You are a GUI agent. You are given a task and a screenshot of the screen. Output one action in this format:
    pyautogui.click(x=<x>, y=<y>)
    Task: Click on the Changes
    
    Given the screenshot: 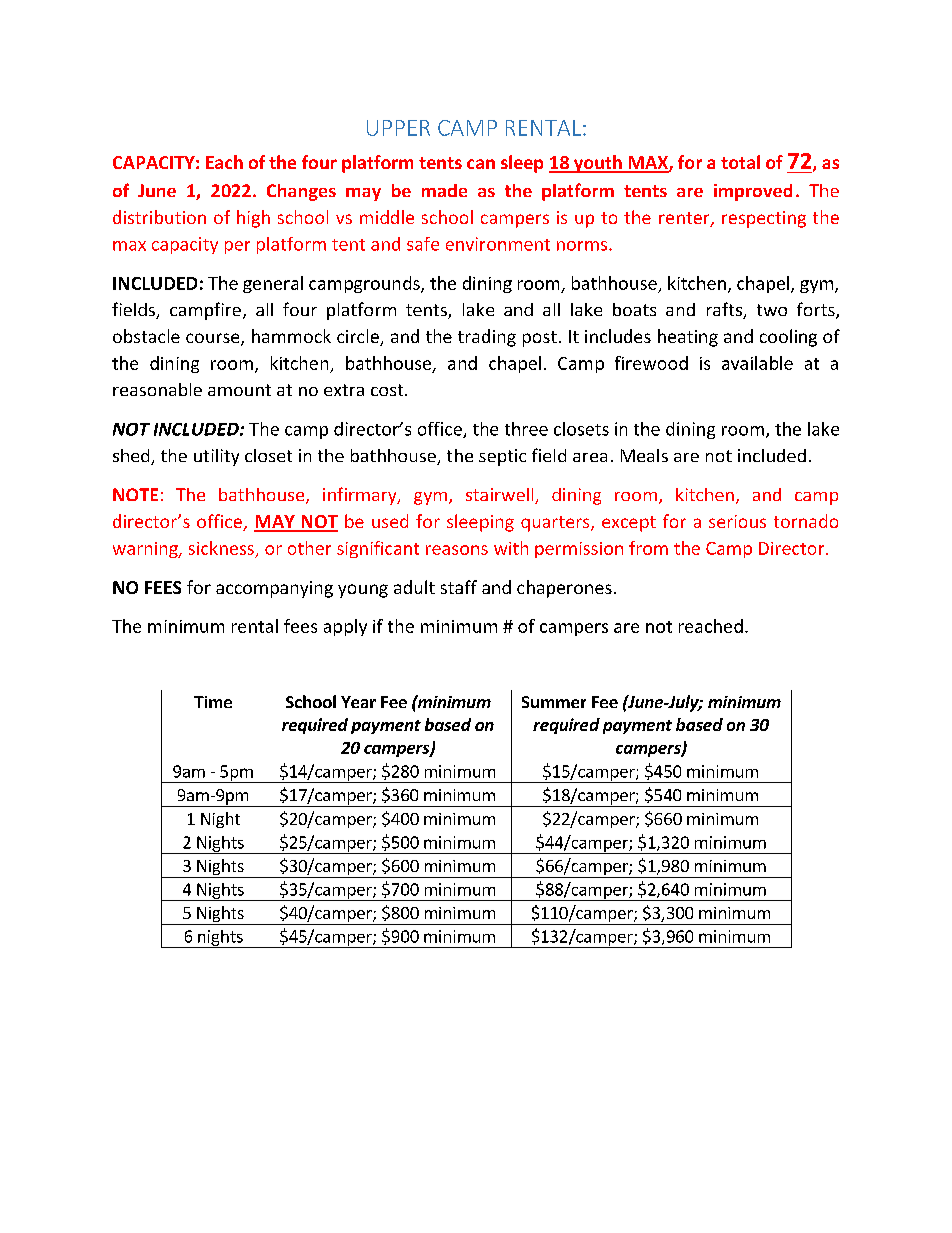 What is the action you would take?
    pyautogui.click(x=301, y=192)
